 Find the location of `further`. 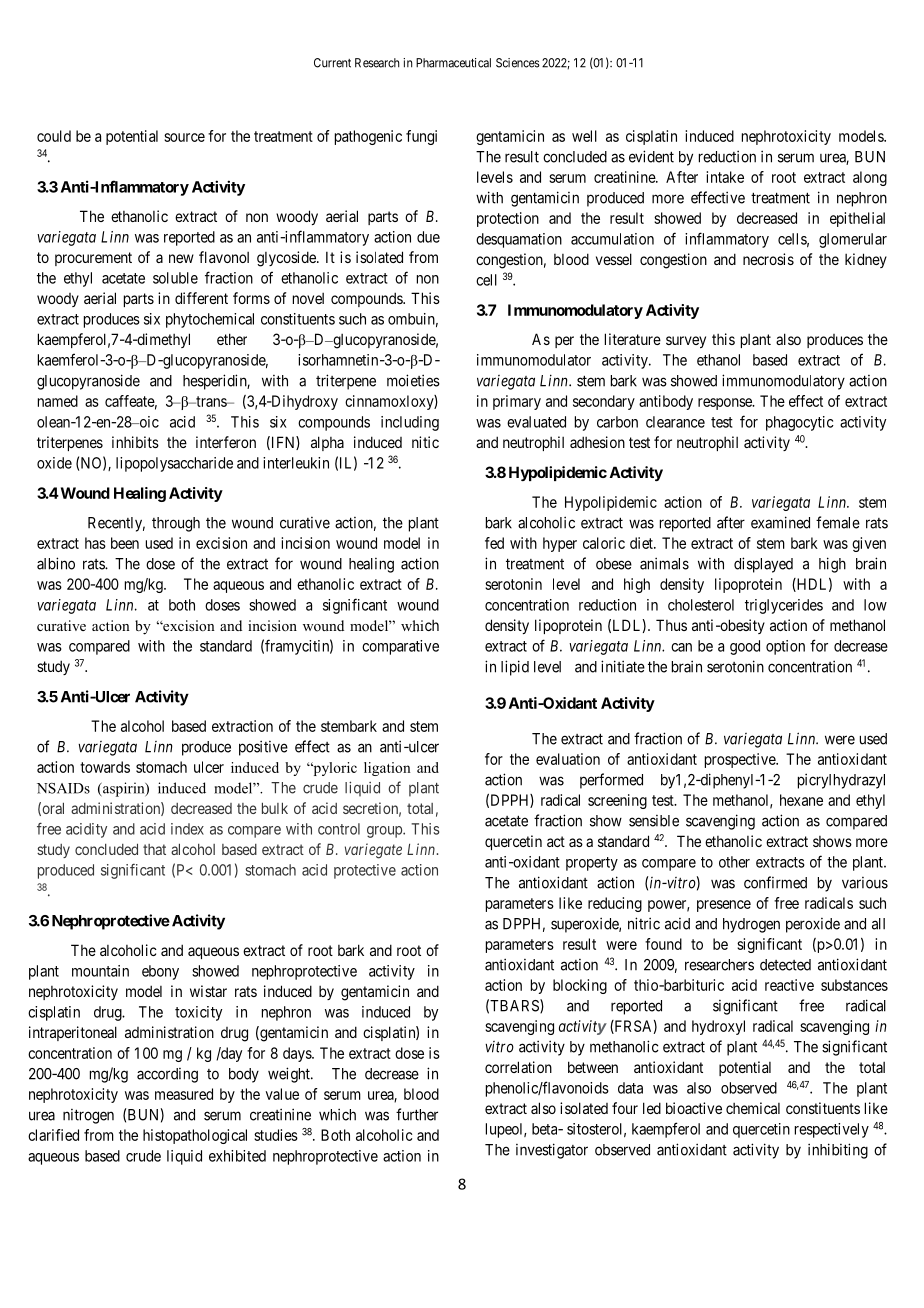

further is located at coordinates (417, 1114).
